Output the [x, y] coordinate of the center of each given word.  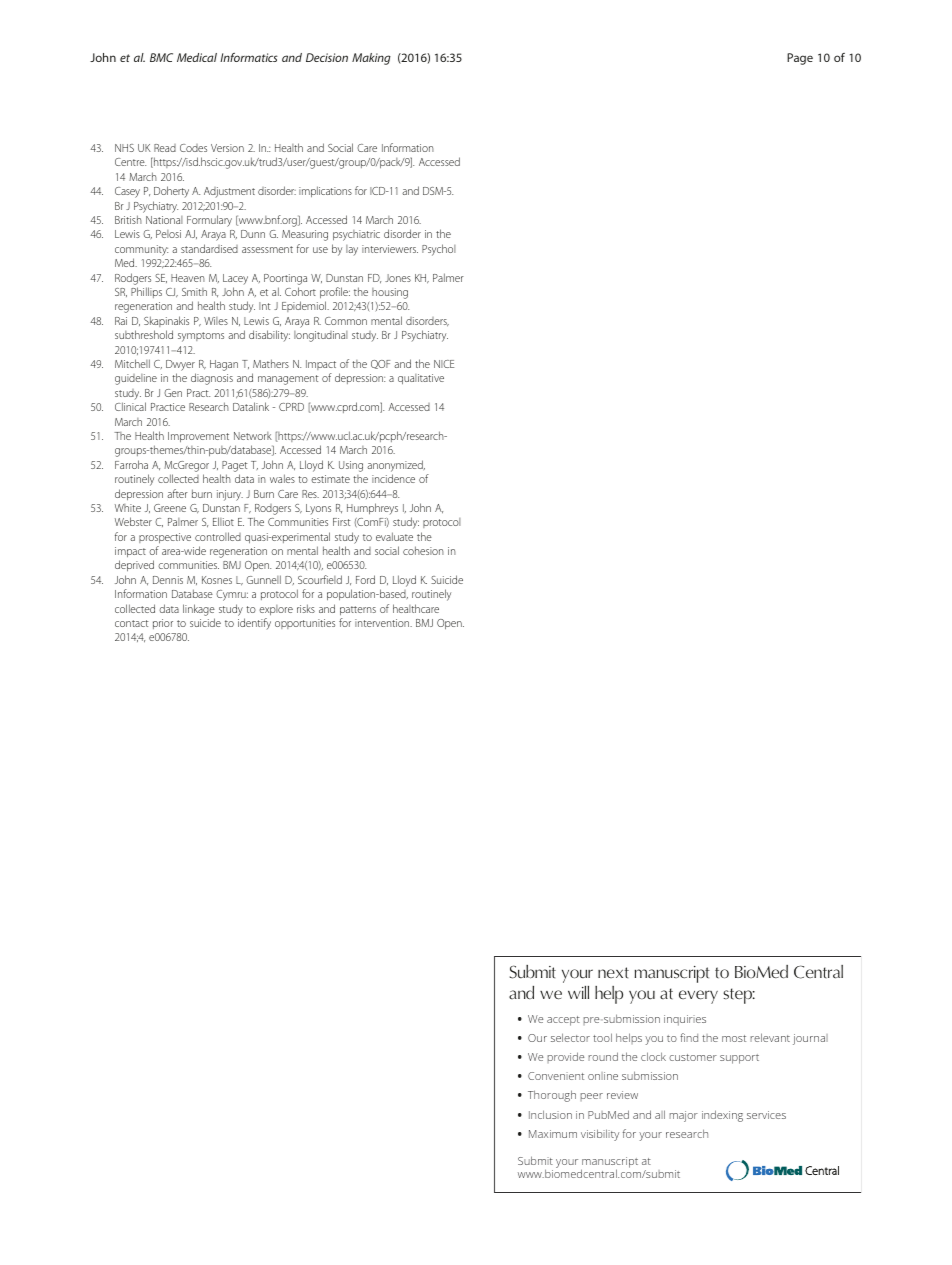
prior [163, 624]
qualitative [421, 379]
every [698, 997]
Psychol [439, 250]
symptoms [201, 337]
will [578, 992]
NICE [444, 364]
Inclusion [550, 1114]
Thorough [552, 1096]
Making [371, 59]
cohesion [423, 550]
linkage [199, 610]
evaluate [394, 536]
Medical [197, 57]
